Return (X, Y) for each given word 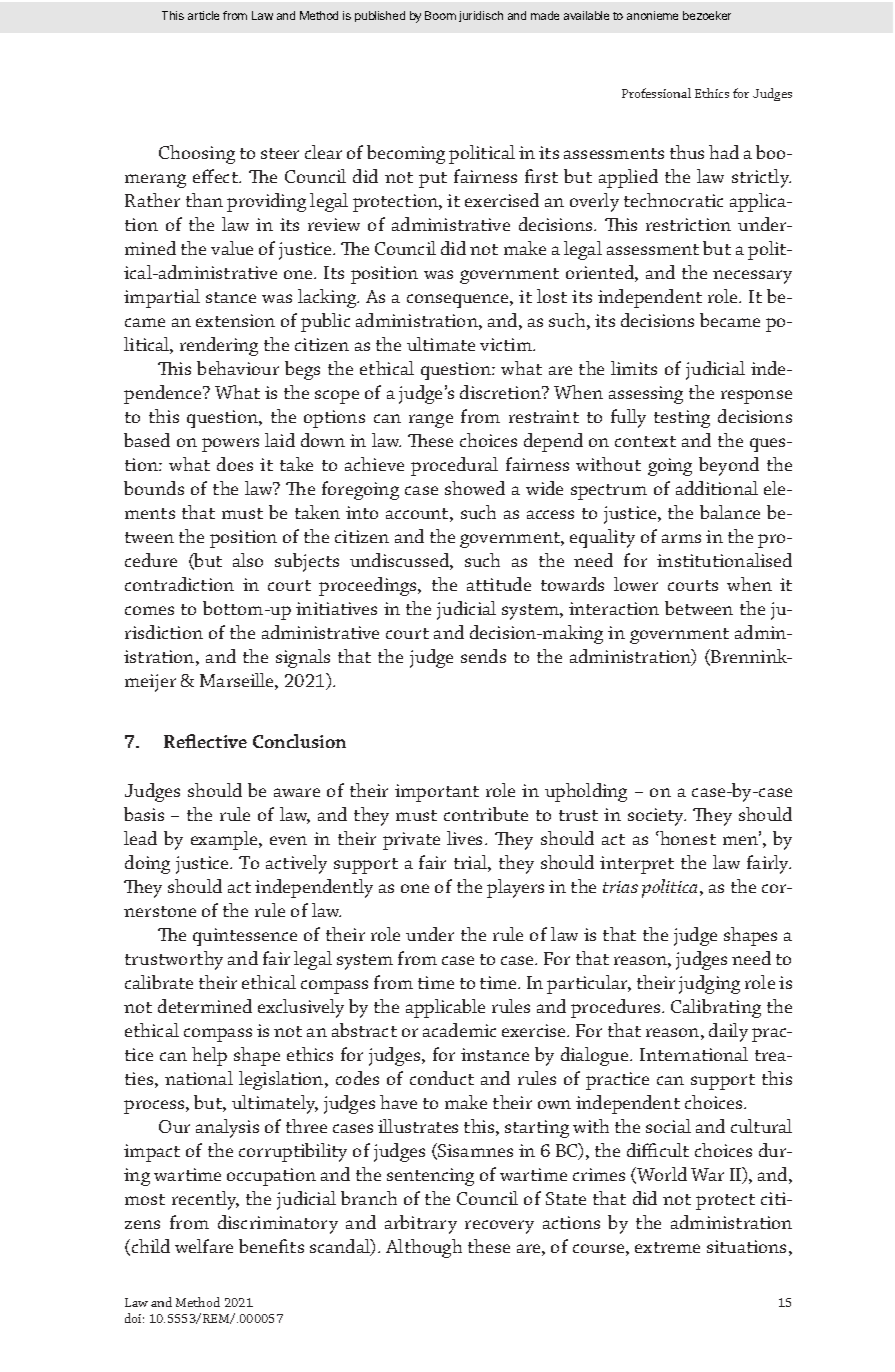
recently (205, 1200)
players (515, 888)
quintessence (245, 937)
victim (507, 344)
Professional (656, 93)
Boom (440, 15)
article (203, 15)
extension (235, 320)
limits (634, 368)
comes (149, 610)
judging (709, 984)
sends (483, 656)
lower (636, 584)
